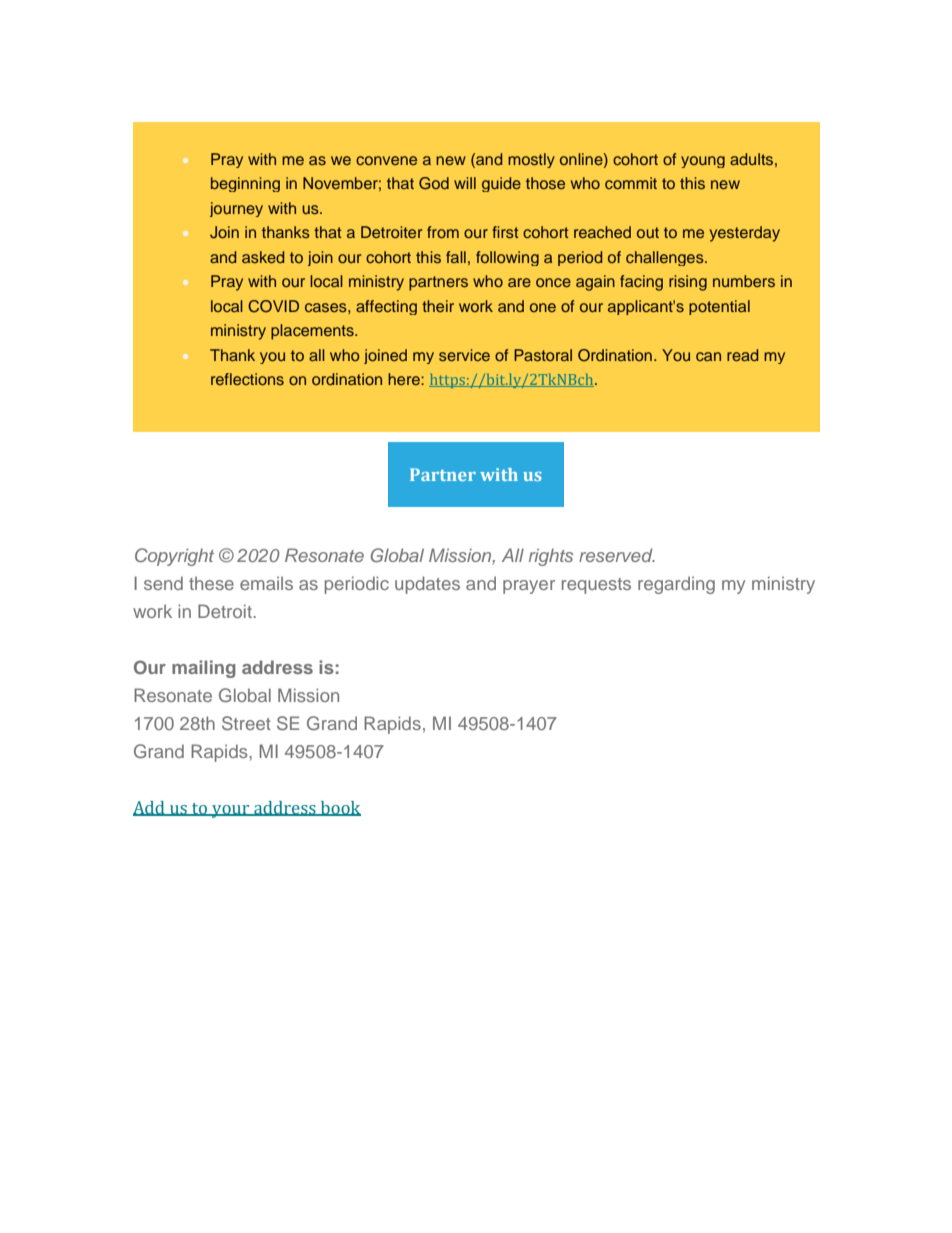  I want to click on your, so click(231, 811).
